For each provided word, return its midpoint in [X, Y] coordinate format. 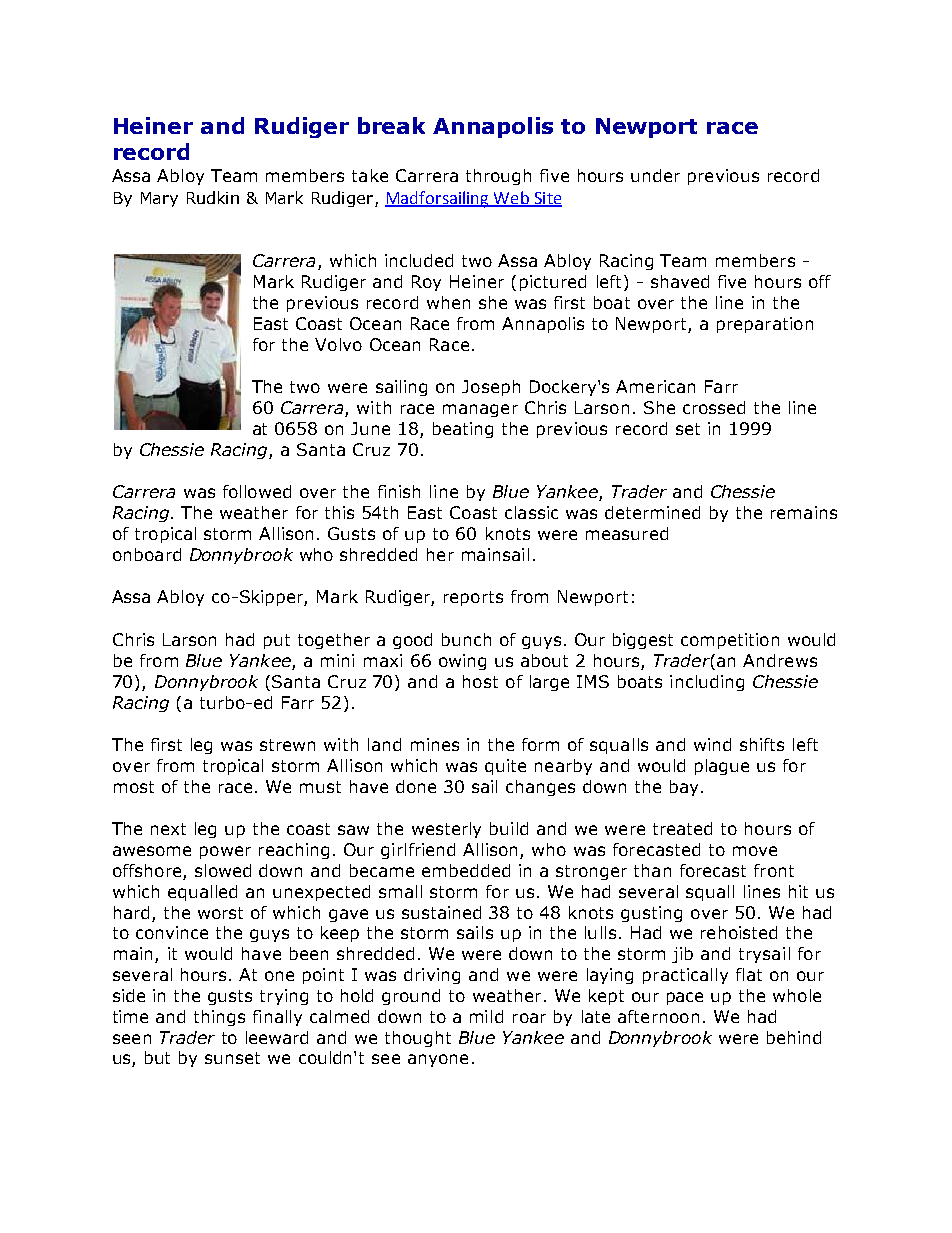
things [219, 1018]
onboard [147, 554]
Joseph [491, 388]
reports [473, 598]
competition [730, 641]
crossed [714, 407]
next [168, 829]
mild [486, 1016]
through [498, 177]
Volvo [338, 344]
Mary [159, 199]
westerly [446, 830]
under [655, 175]
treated [682, 828]
